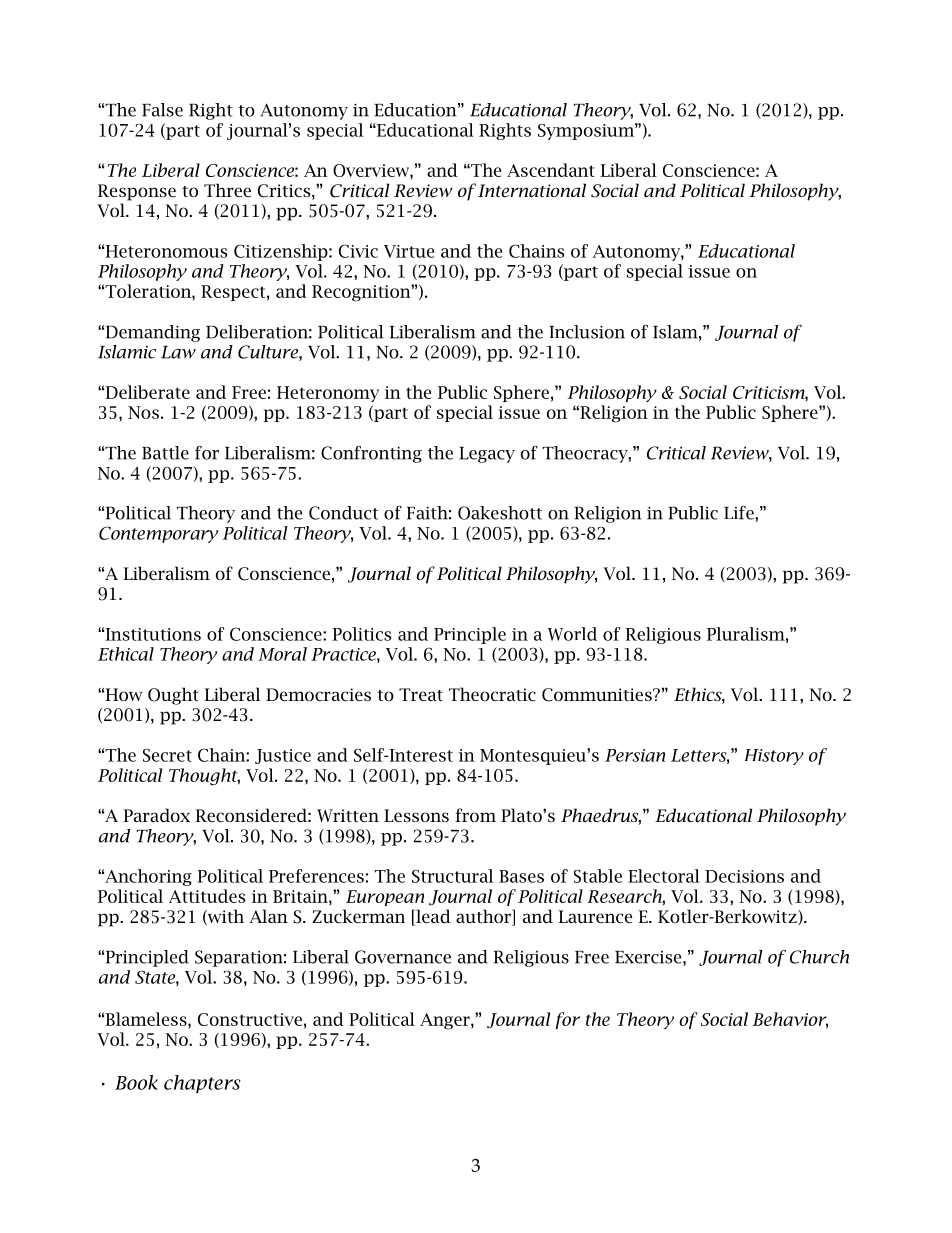 This screenshot has width=952, height=1233. What do you see at coordinates (551, 170) in the screenshot?
I see `Ascendant` at bounding box center [551, 170].
